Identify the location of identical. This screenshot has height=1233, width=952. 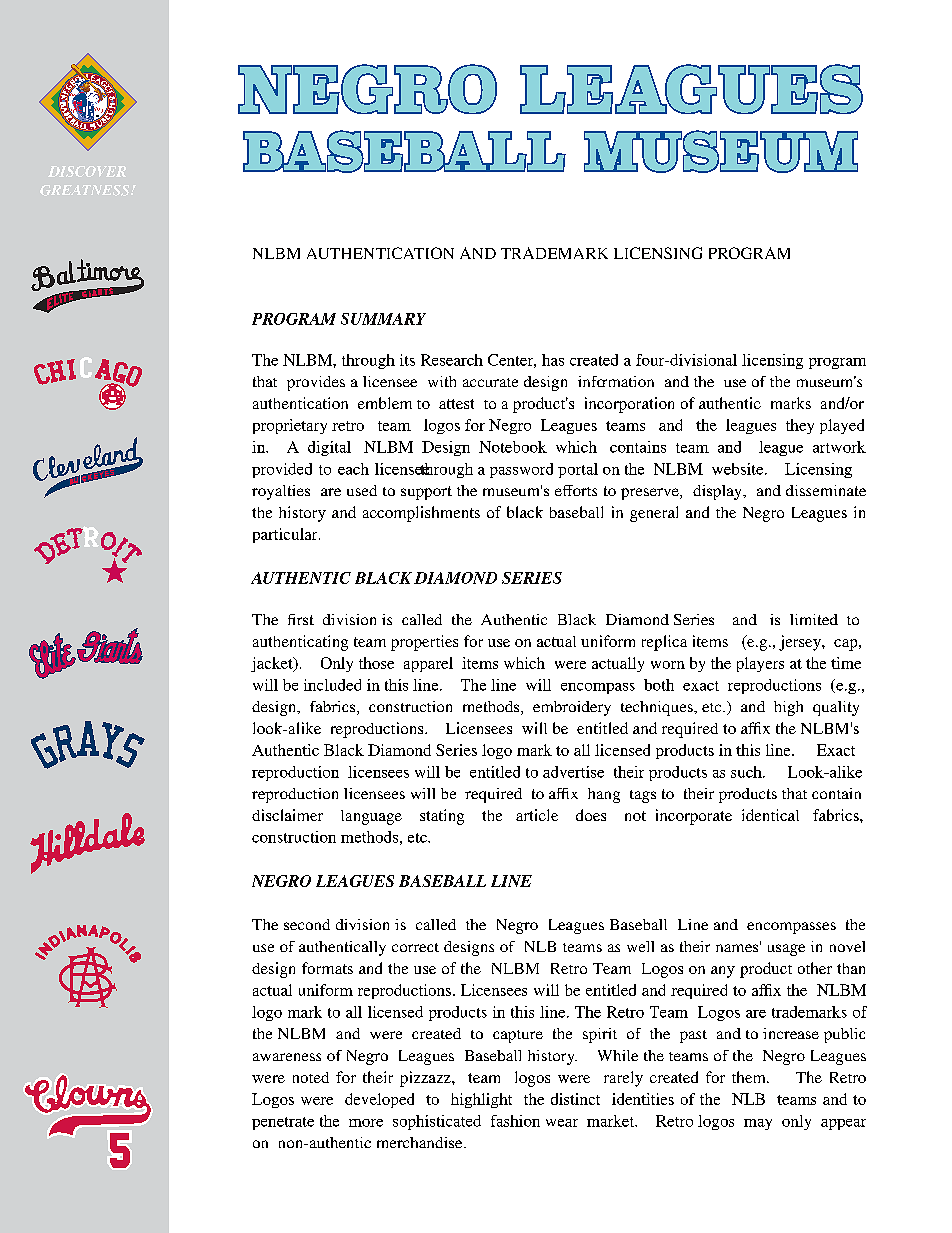
(770, 815).
